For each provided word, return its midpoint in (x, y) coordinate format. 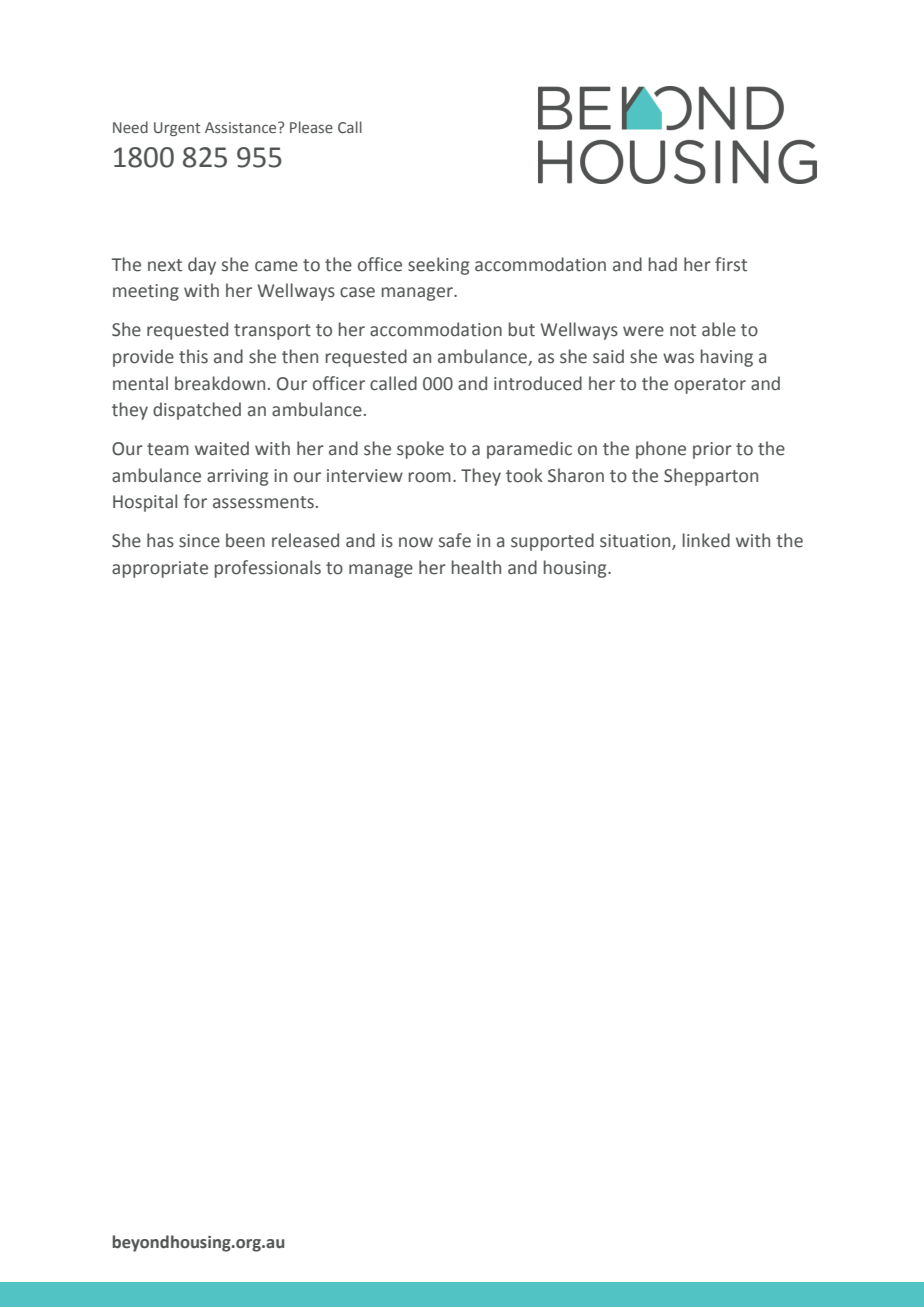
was (678, 358)
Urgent (177, 129)
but (522, 329)
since (199, 541)
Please (311, 127)
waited (222, 448)
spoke (420, 450)
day (202, 266)
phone (661, 450)
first (731, 264)
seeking (438, 266)
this (193, 356)
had (663, 264)
